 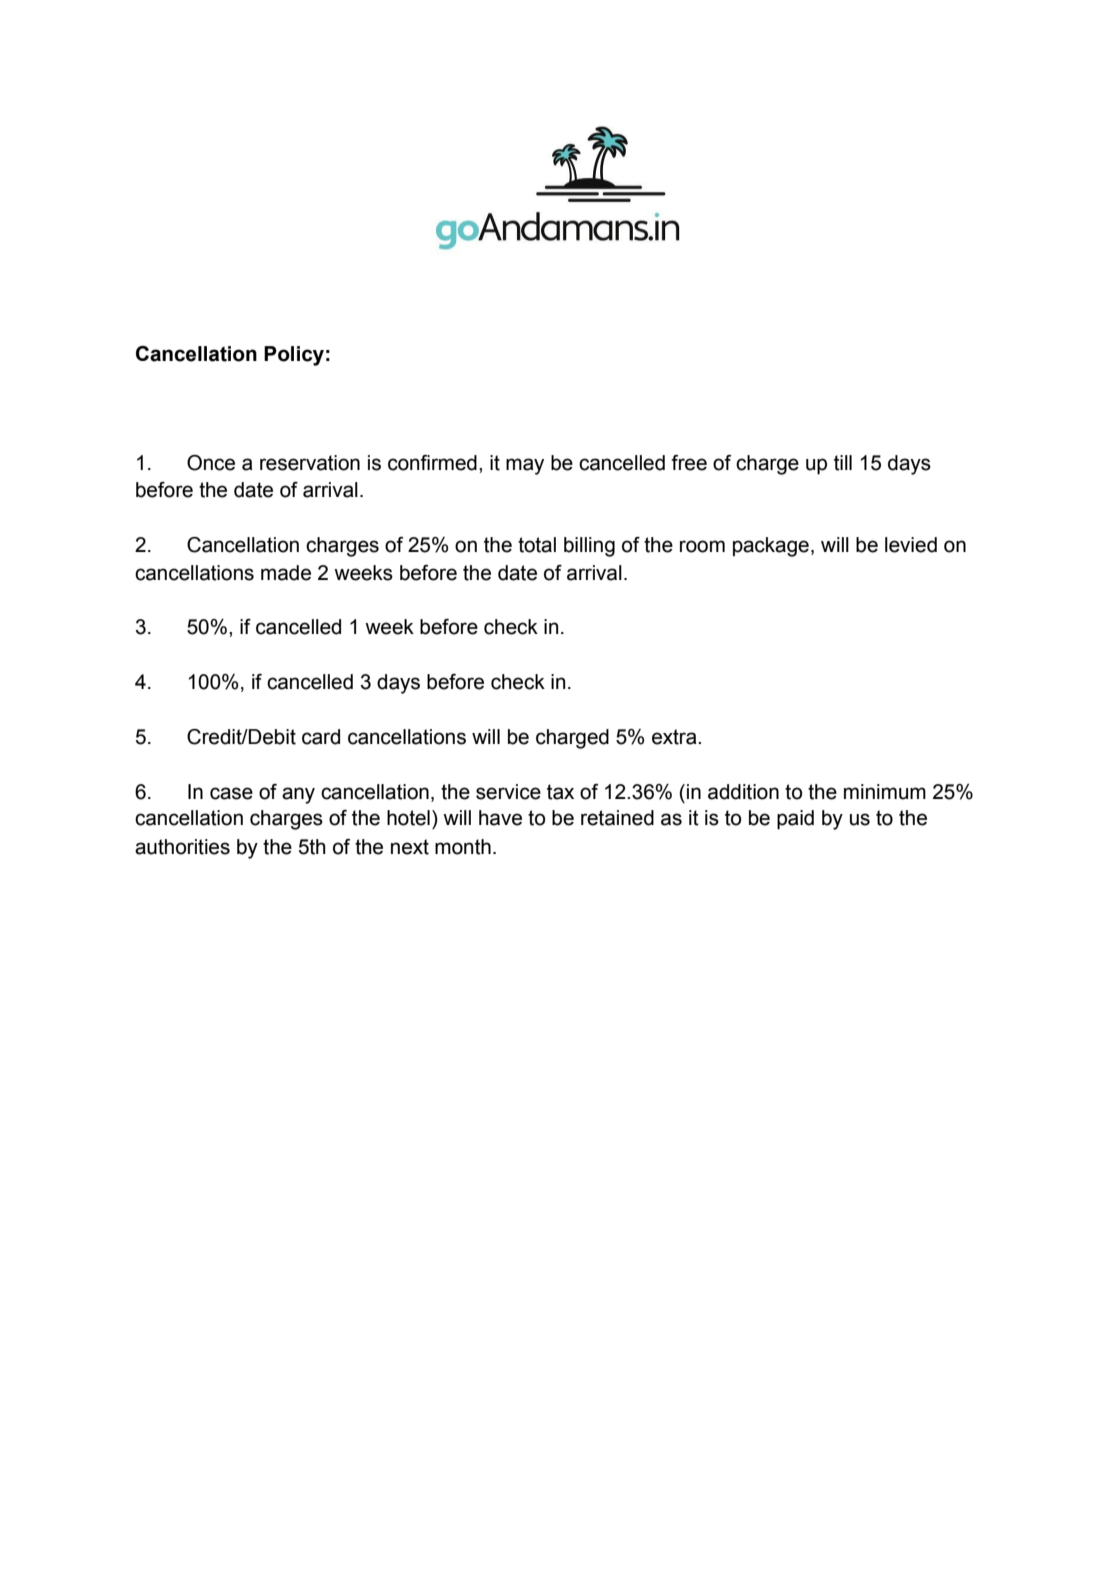 I want to click on have, so click(x=500, y=818).
